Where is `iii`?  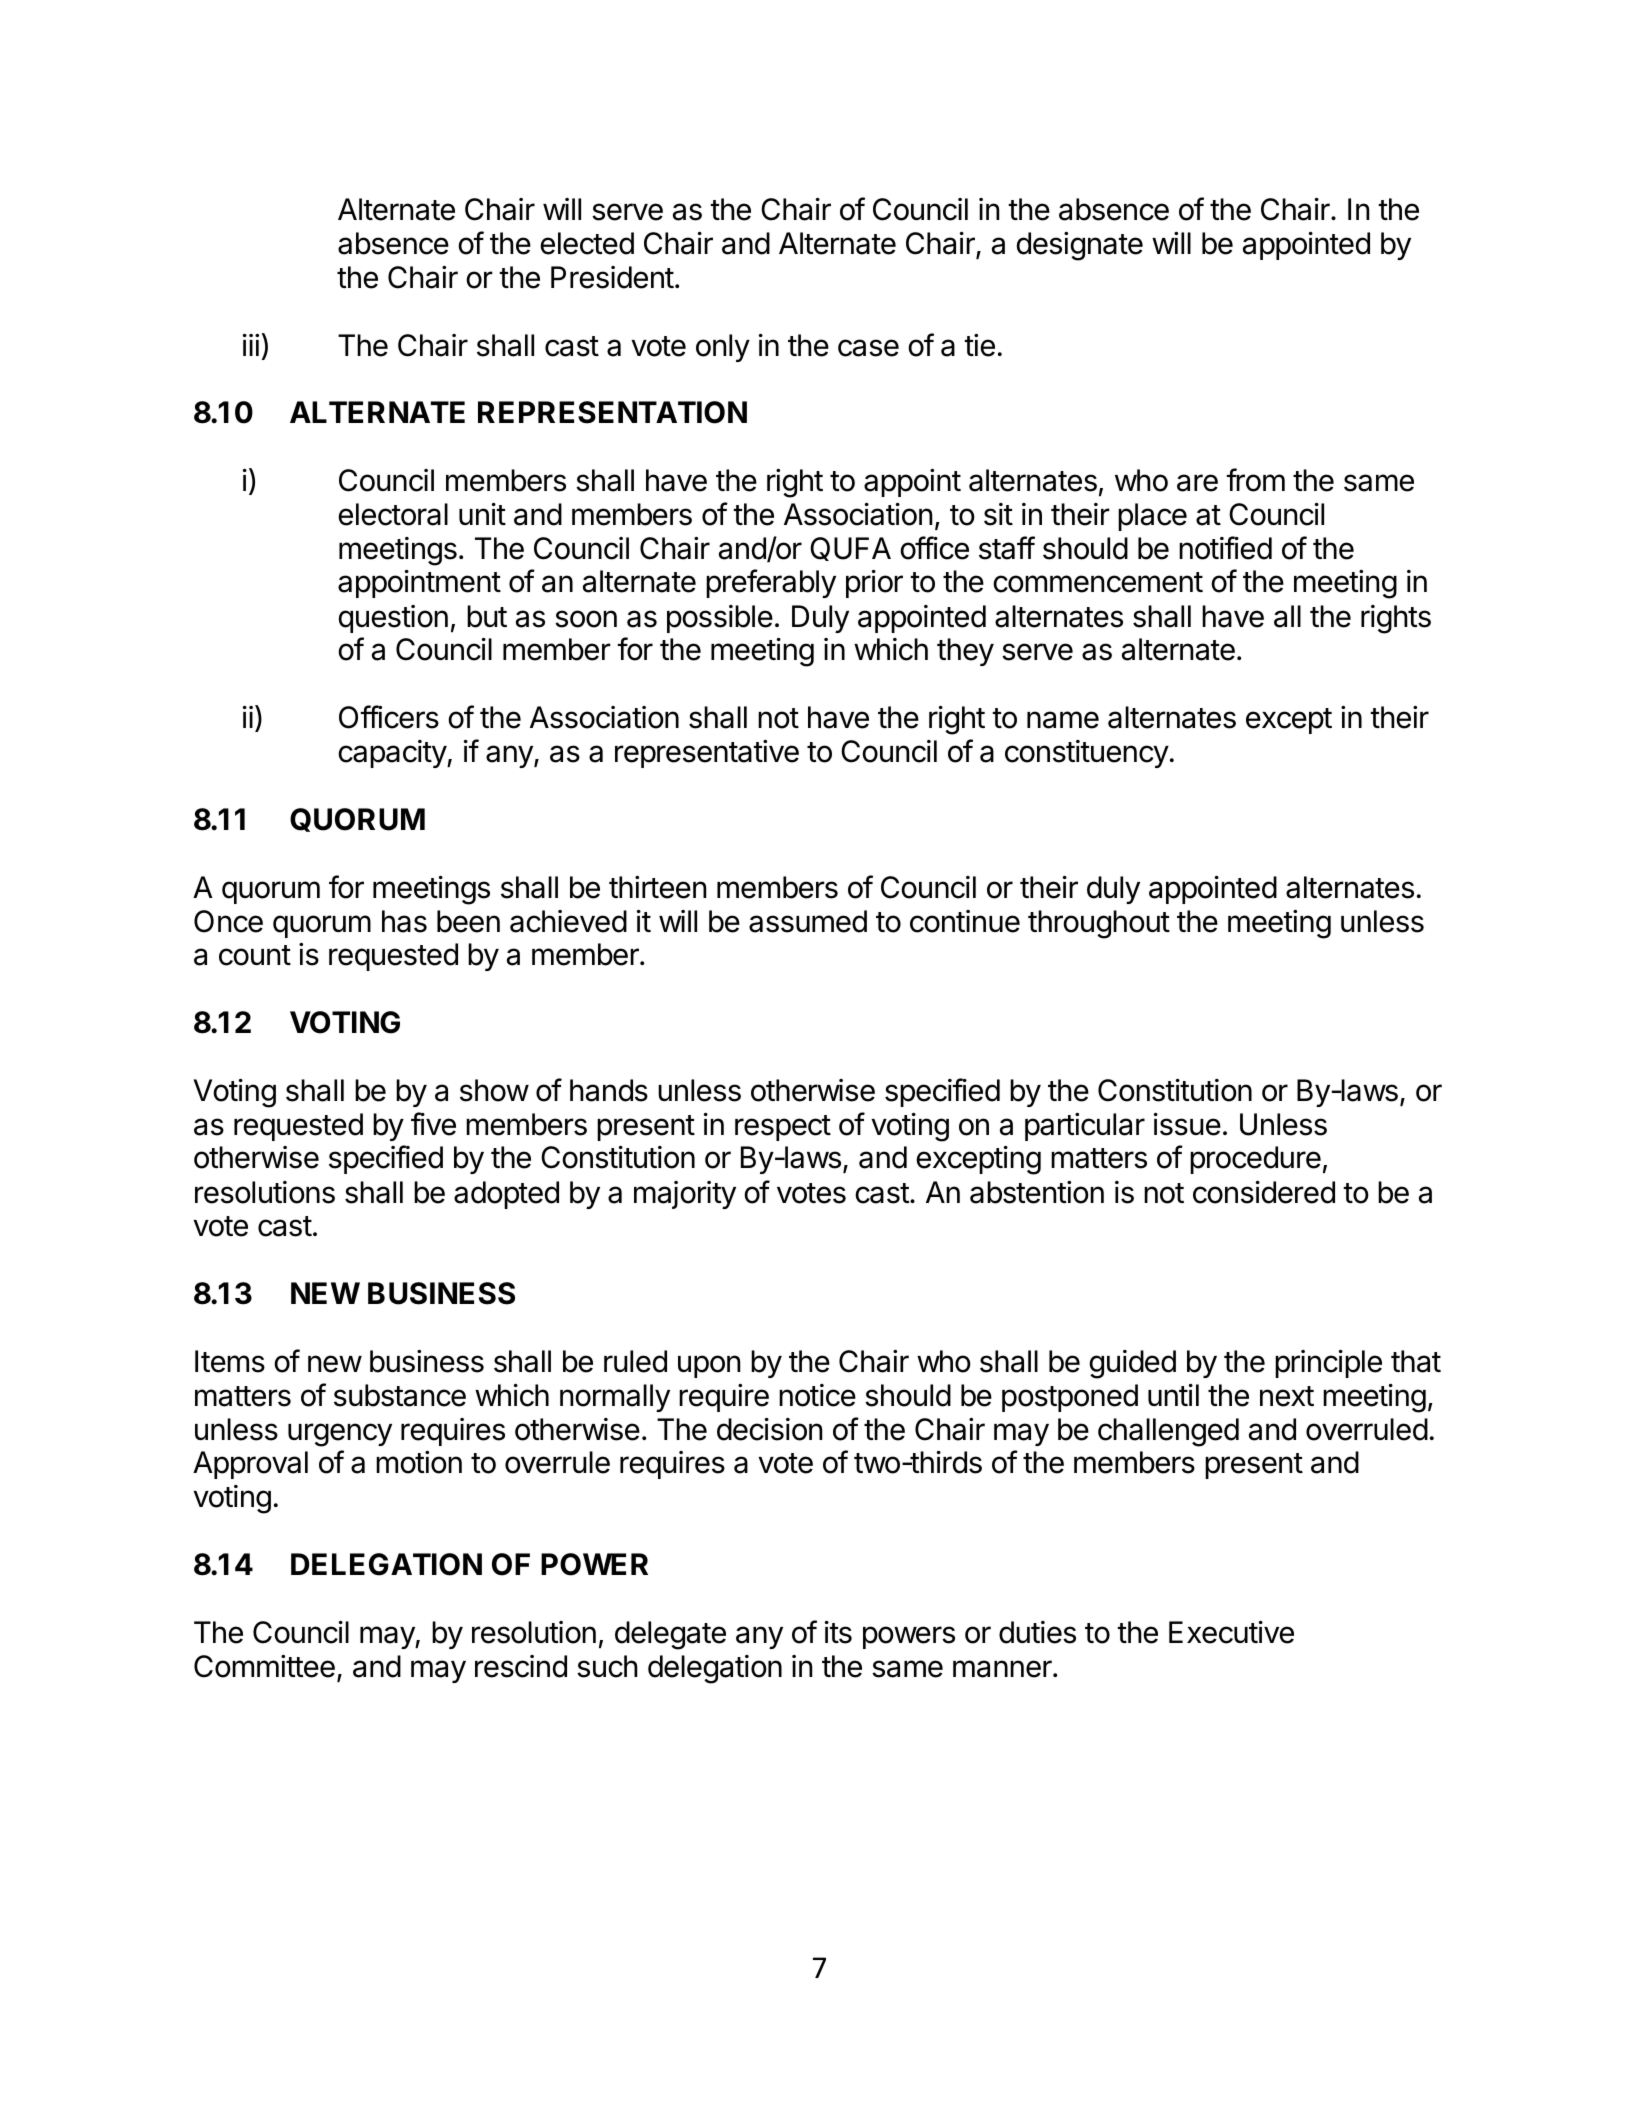 iii is located at coordinates (251, 345).
